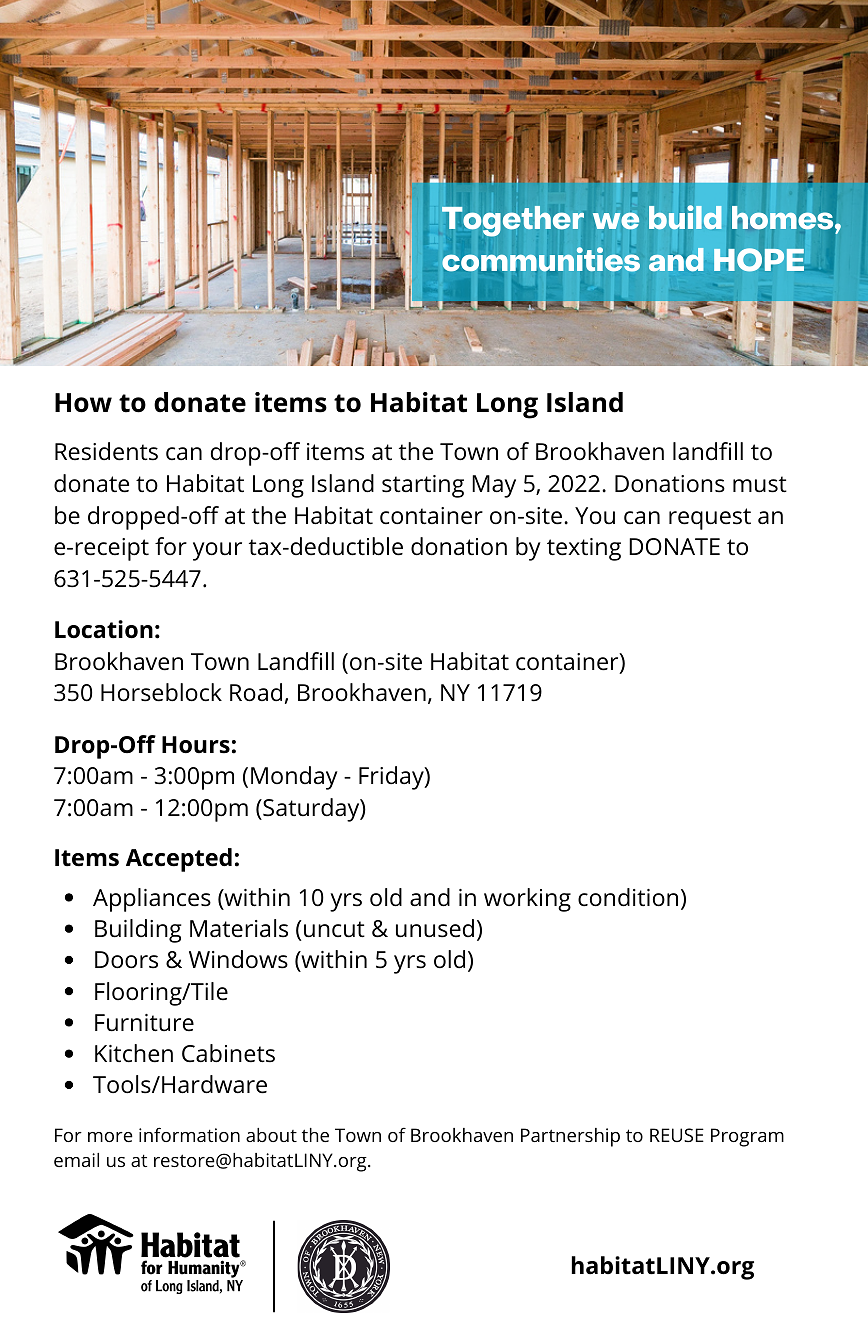 This screenshot has width=868, height=1342. Describe the element at coordinates (759, 260) in the screenshot. I see `HOPE` at that location.
